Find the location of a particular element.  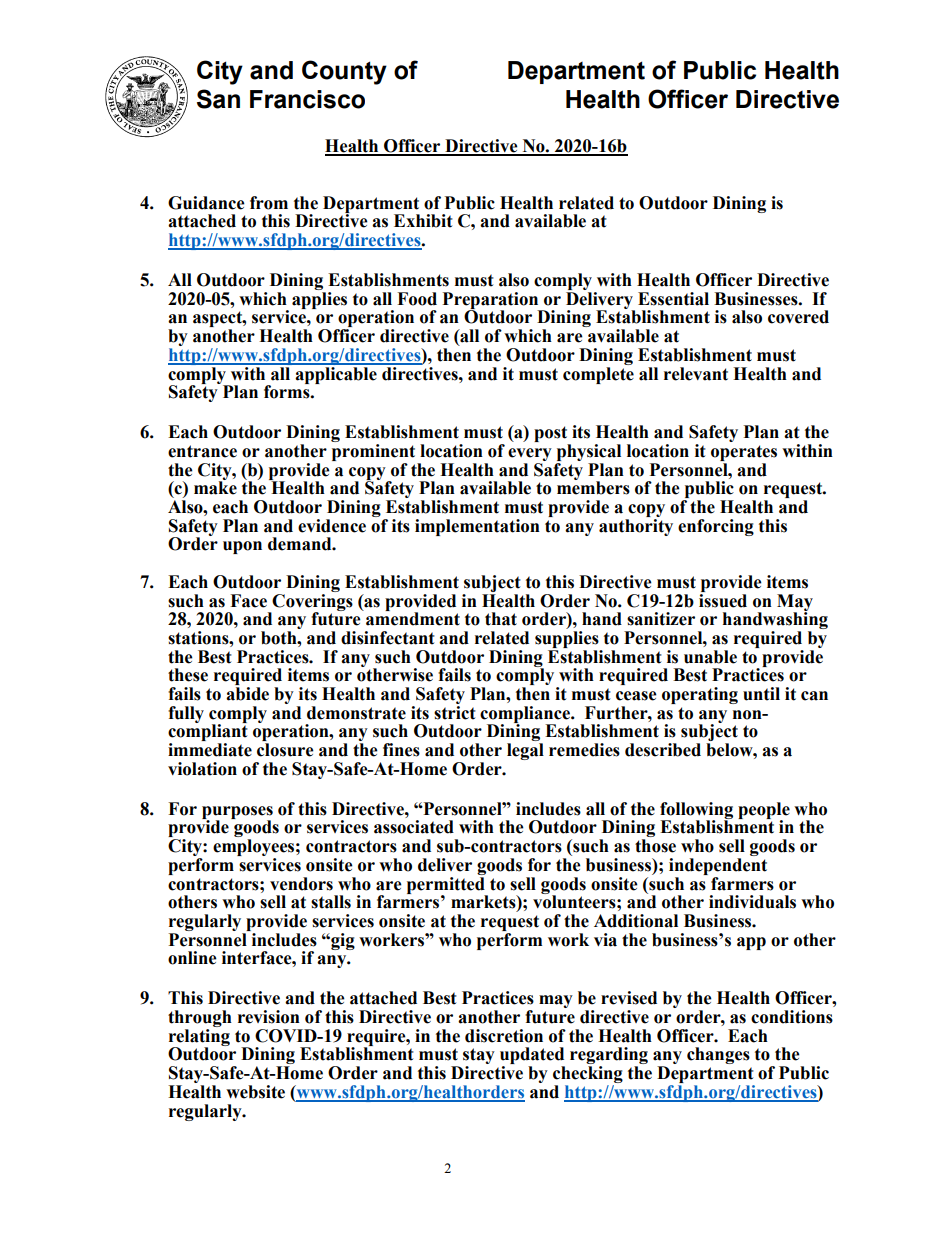

changes is located at coordinates (718, 1055).
